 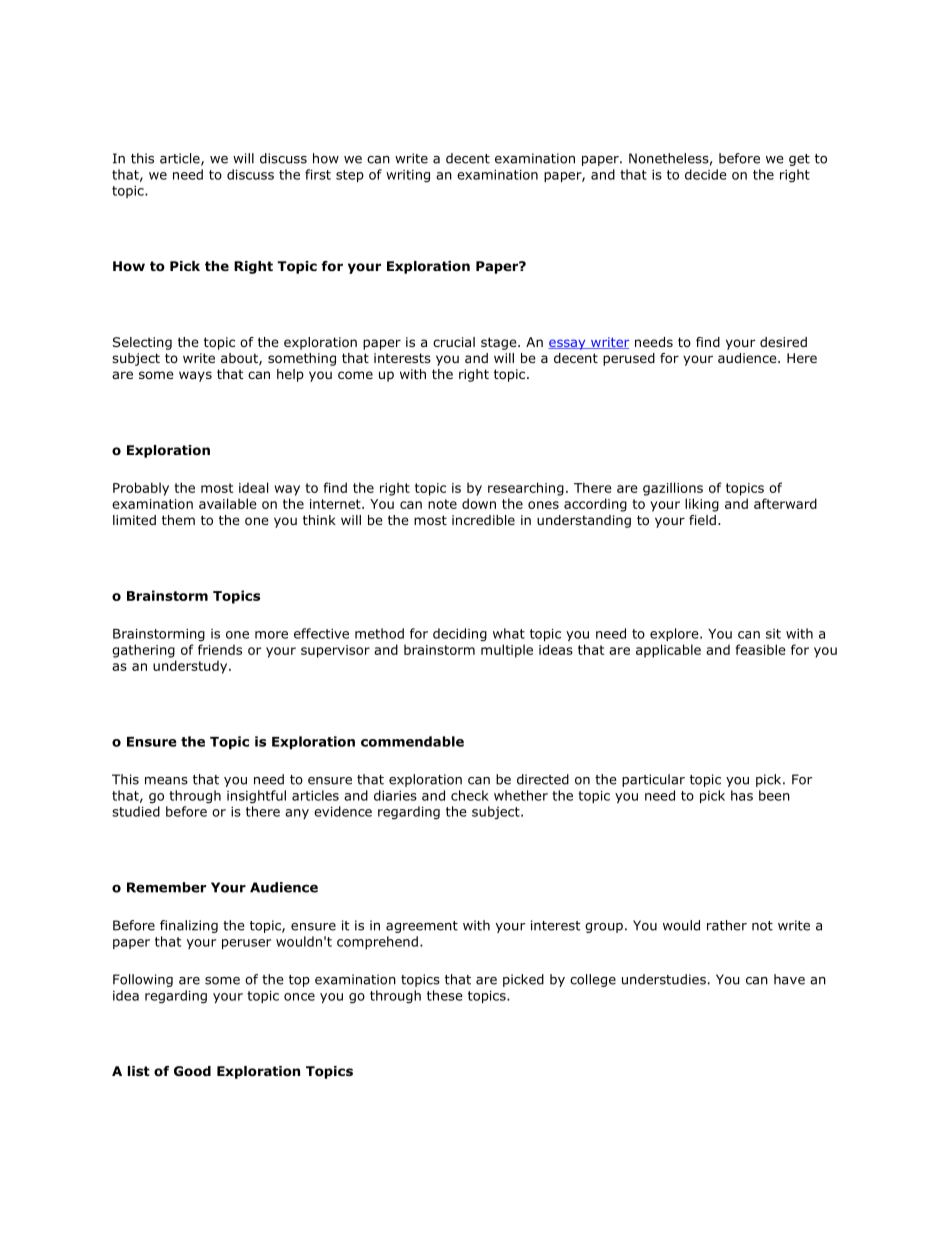 I want to click on first, so click(x=318, y=174).
